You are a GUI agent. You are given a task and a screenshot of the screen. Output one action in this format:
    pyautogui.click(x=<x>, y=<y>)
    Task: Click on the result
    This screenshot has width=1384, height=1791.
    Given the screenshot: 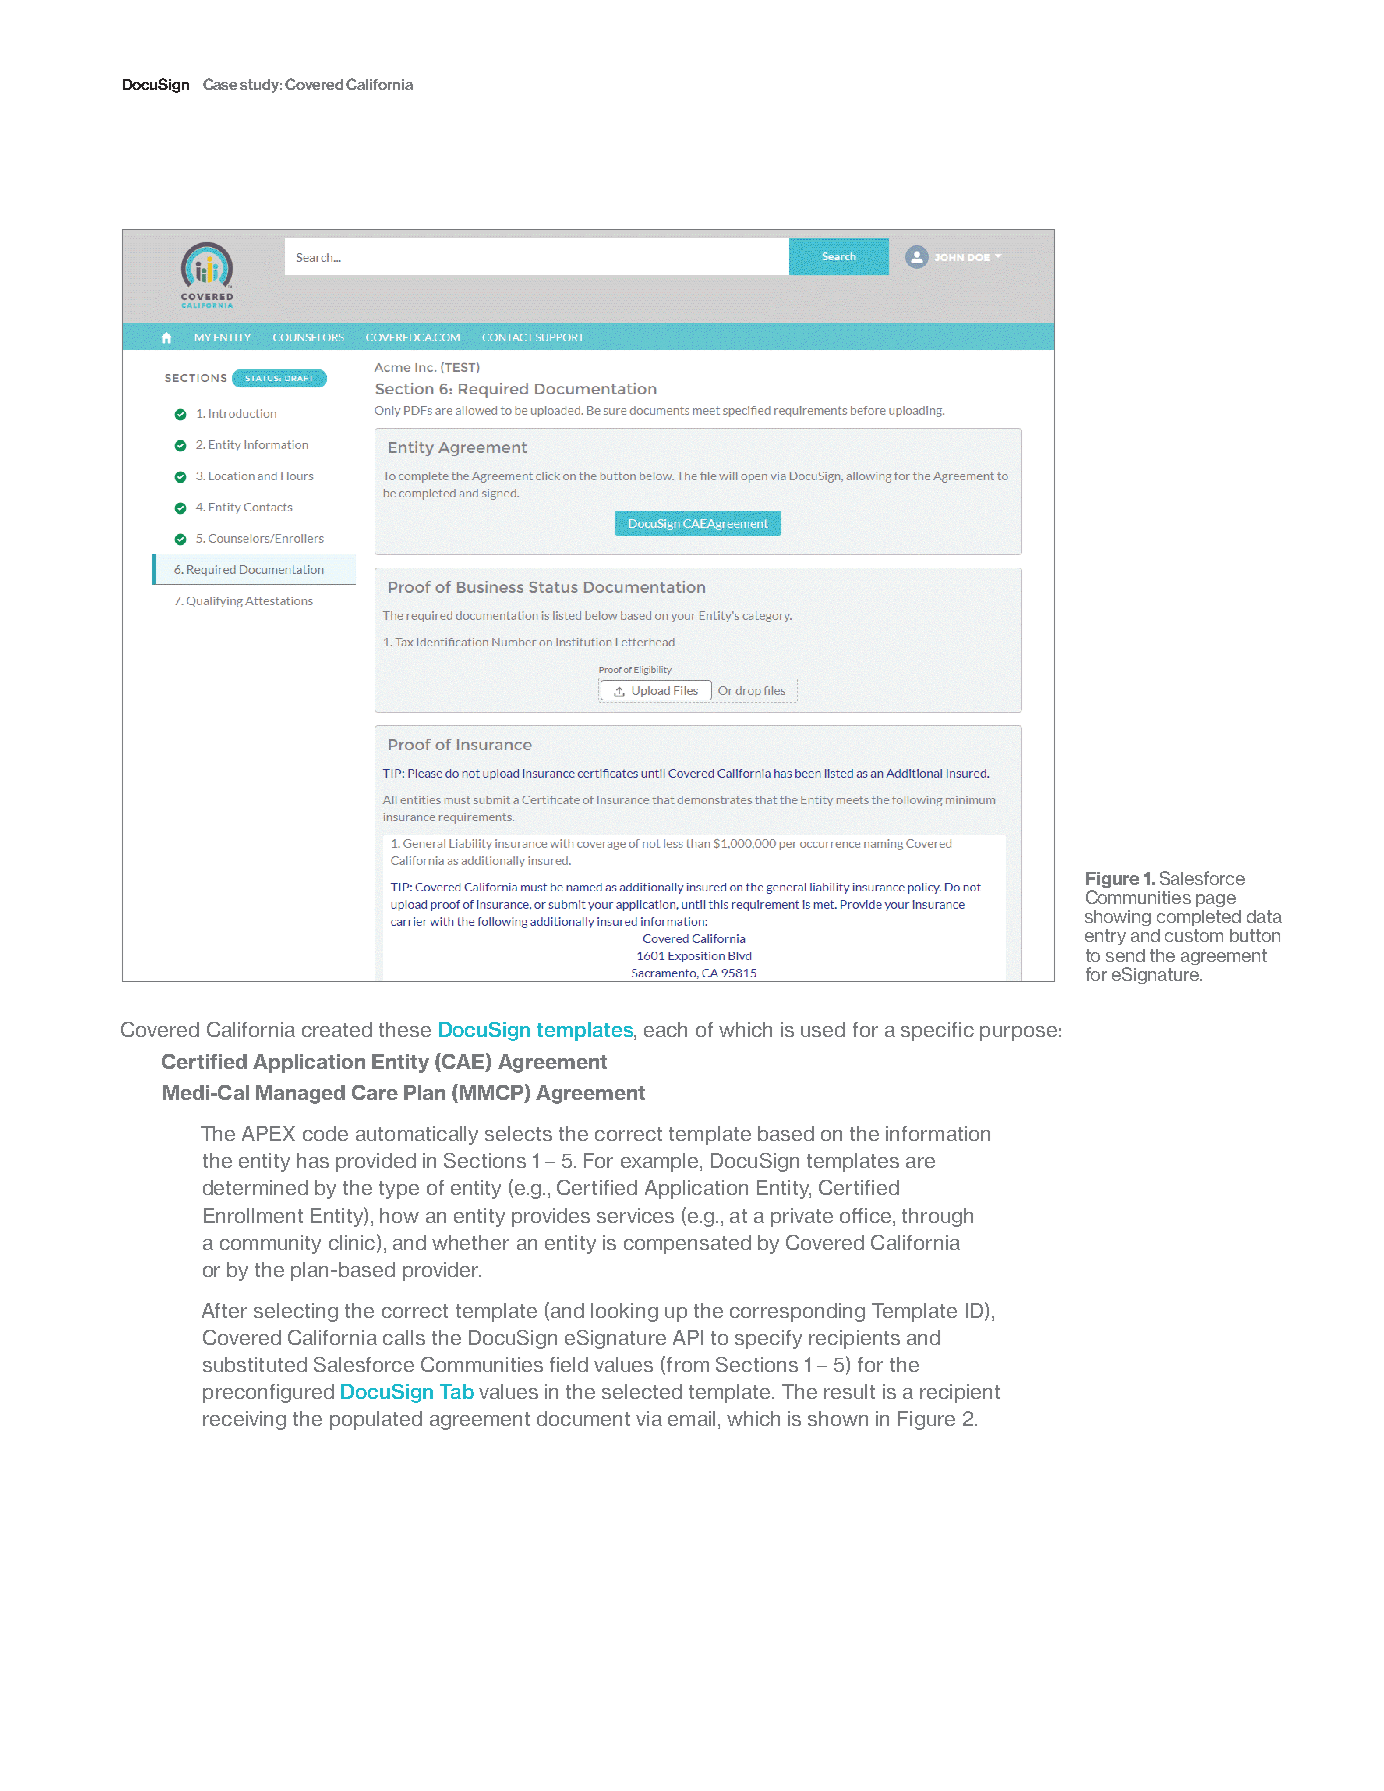 What is the action you would take?
    pyautogui.click(x=849, y=1391)
